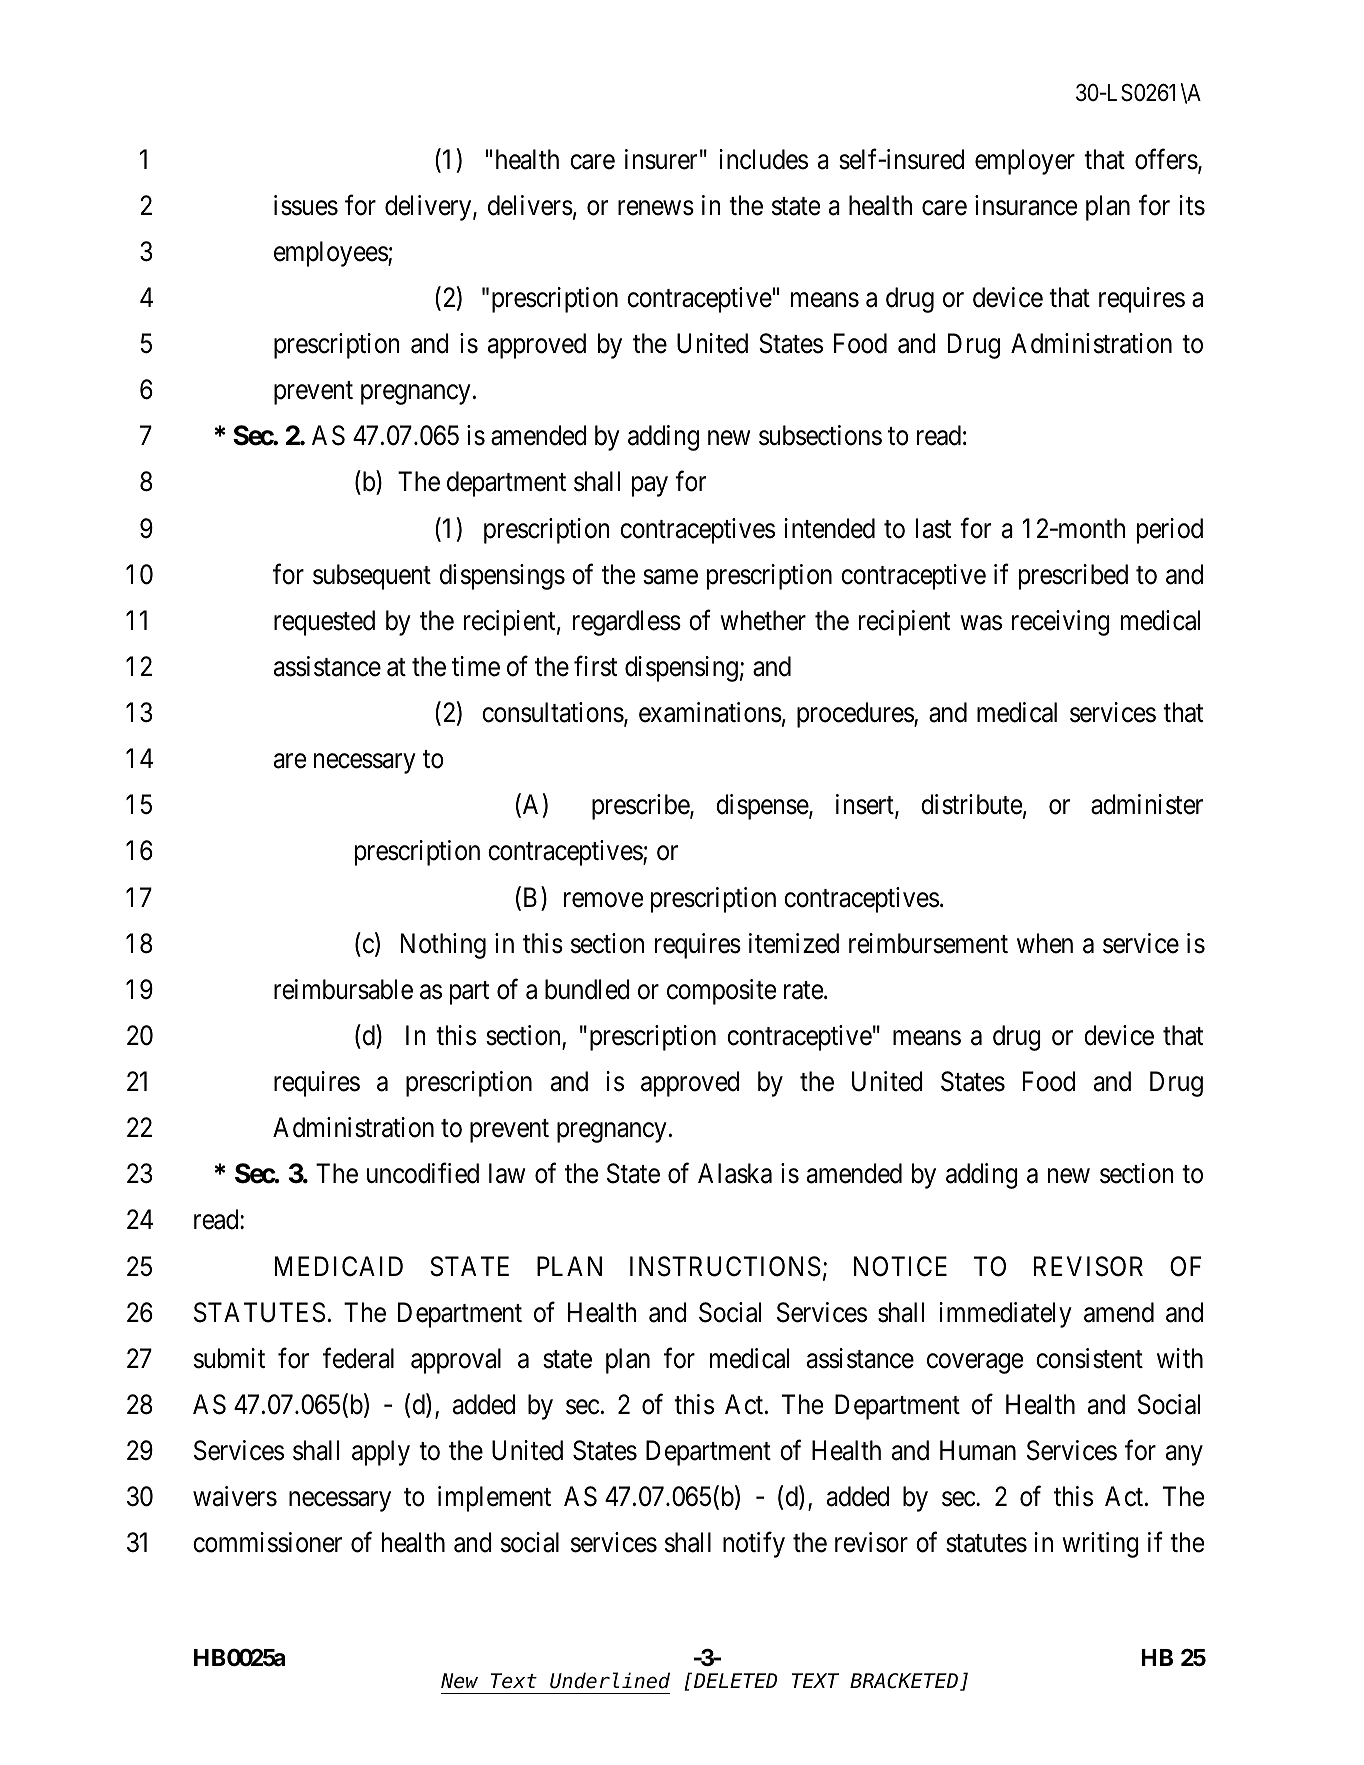 This screenshot has width=1364, height=1765. Describe the element at coordinates (372, 577) in the screenshot. I see `subsequent` at that location.
